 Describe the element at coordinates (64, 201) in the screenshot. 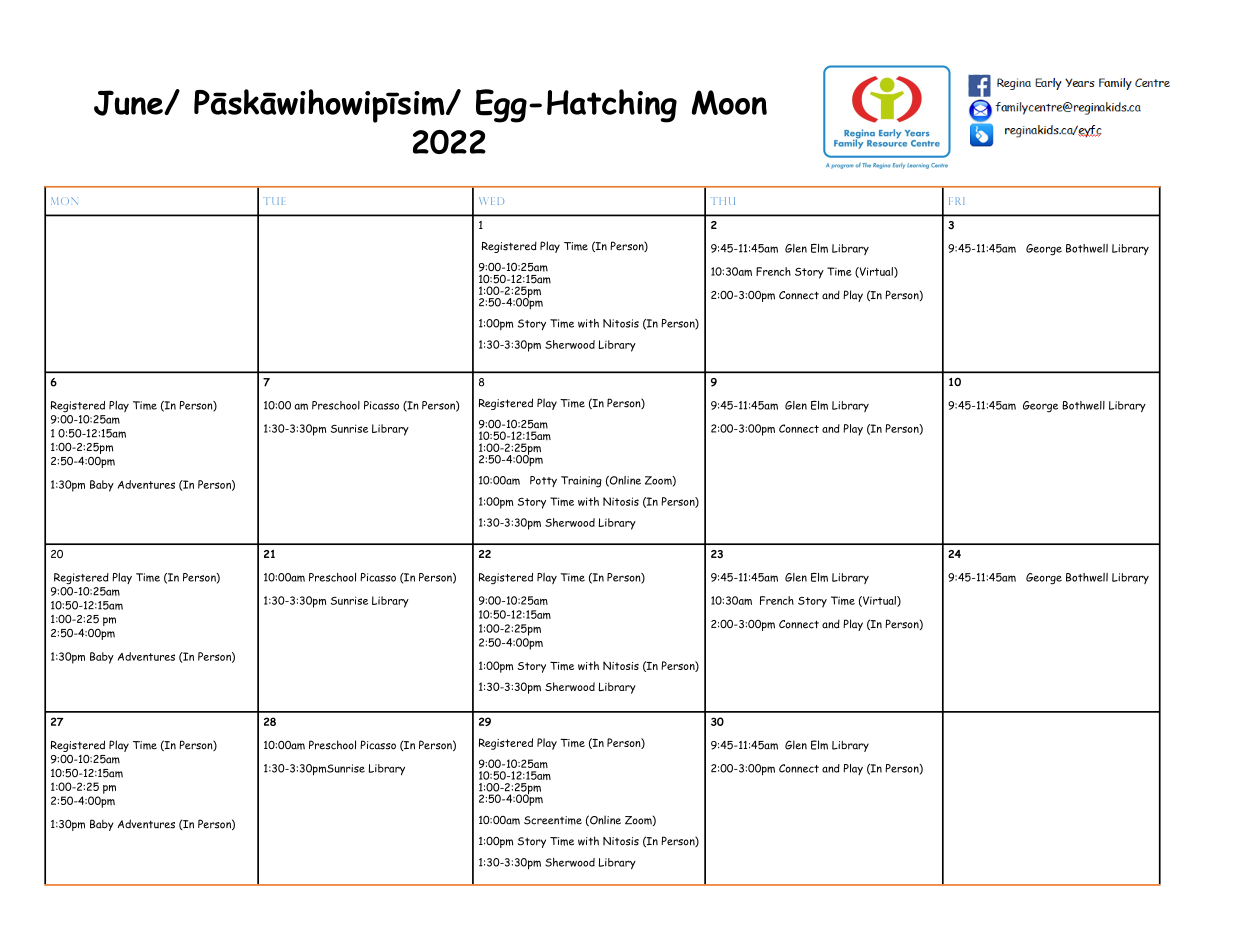

I see `MON` at that location.
